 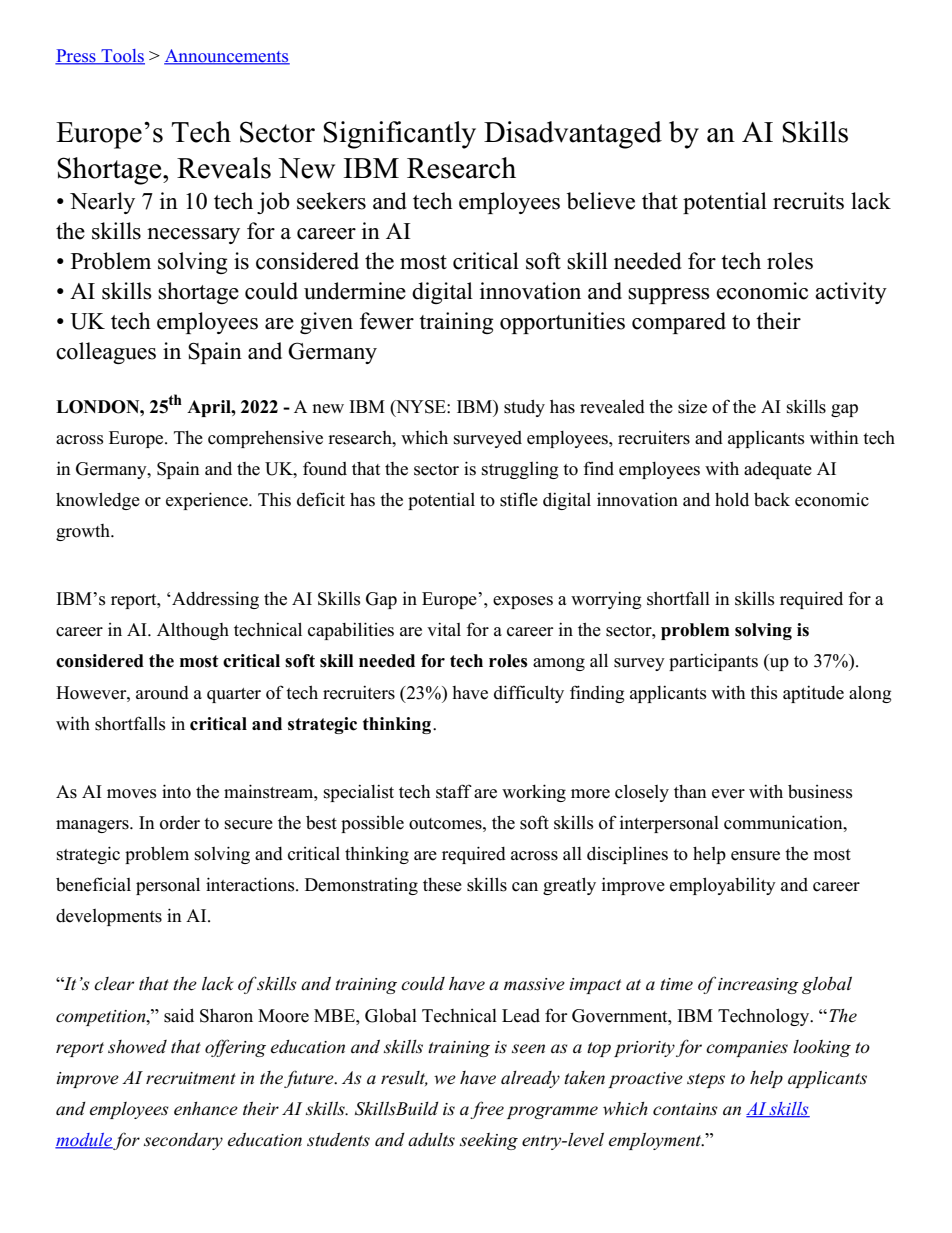 What do you see at coordinates (755, 856) in the image?
I see `ensure` at bounding box center [755, 856].
